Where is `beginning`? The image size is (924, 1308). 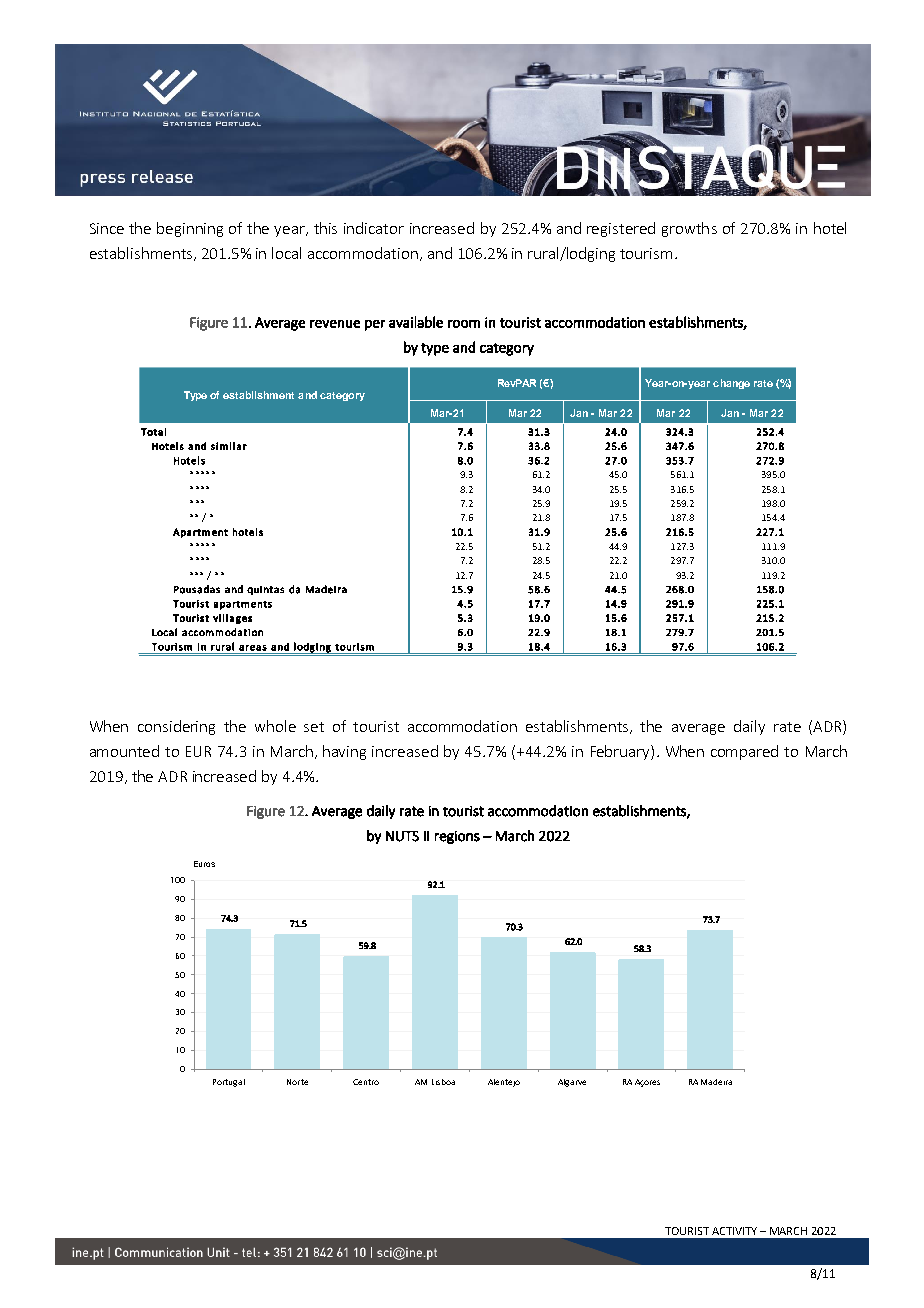 beginning is located at coordinates (190, 229).
